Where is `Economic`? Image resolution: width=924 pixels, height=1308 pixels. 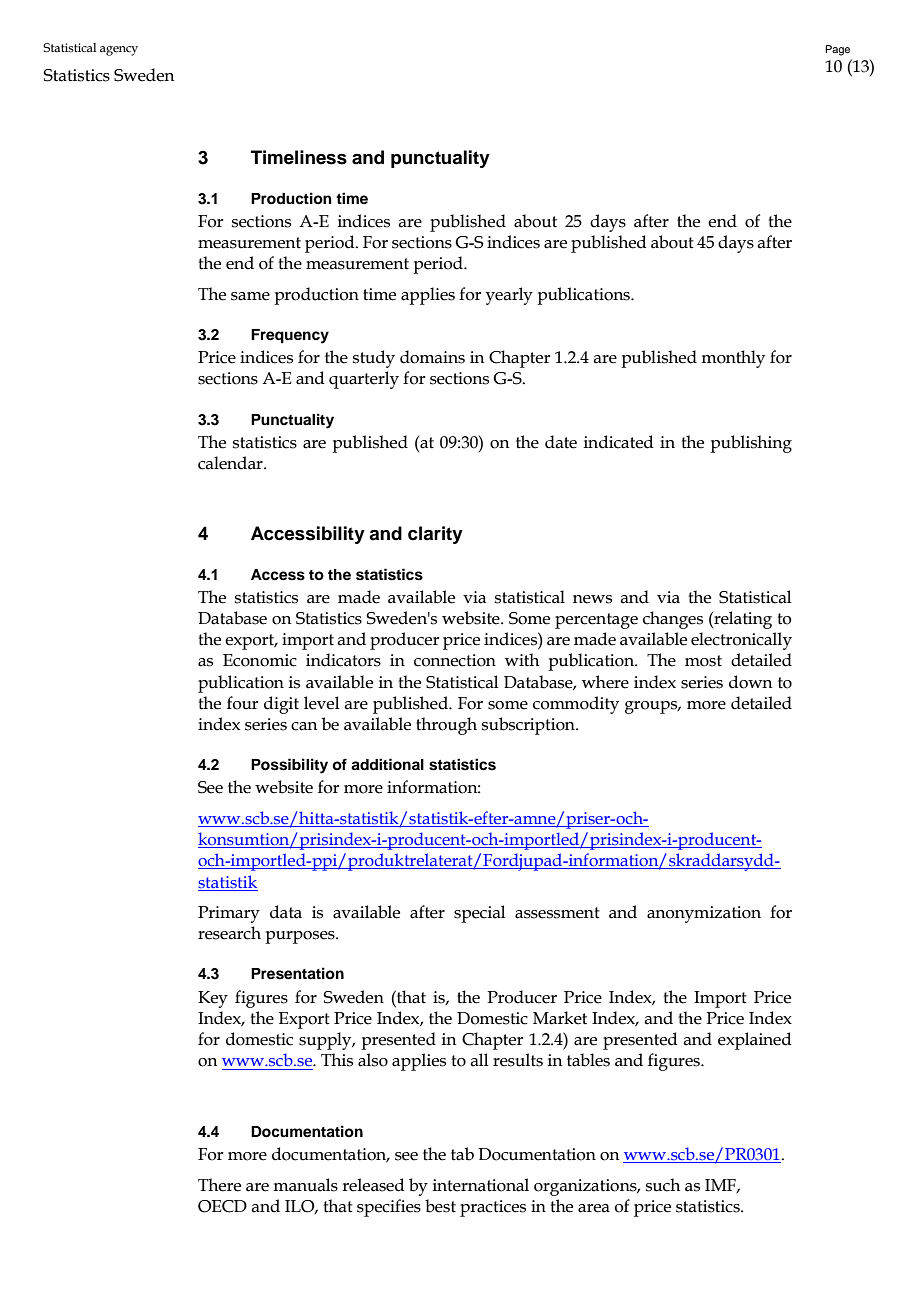 Economic is located at coordinates (260, 660).
